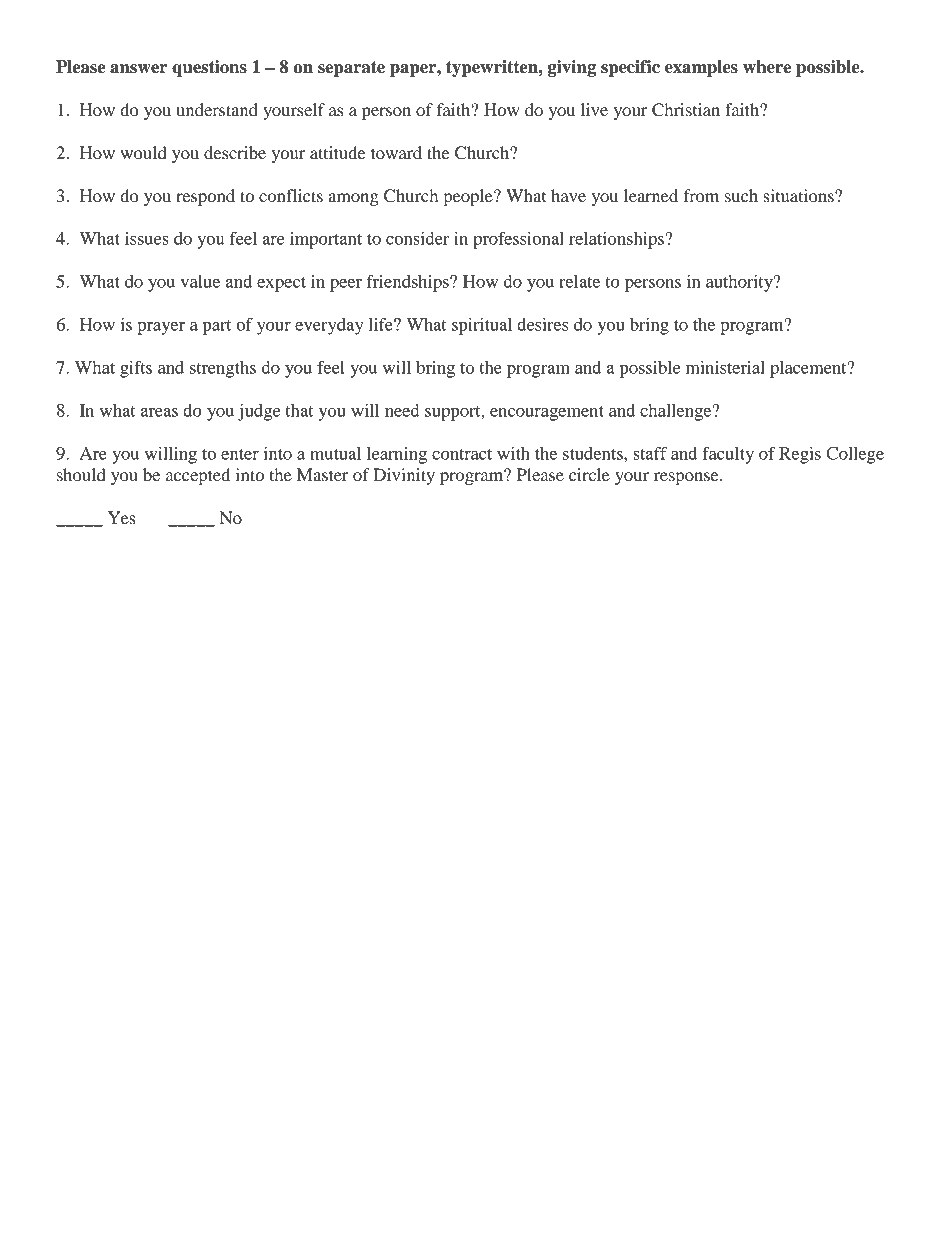  Describe the element at coordinates (409, 283) in the image. I see `friendships` at that location.
